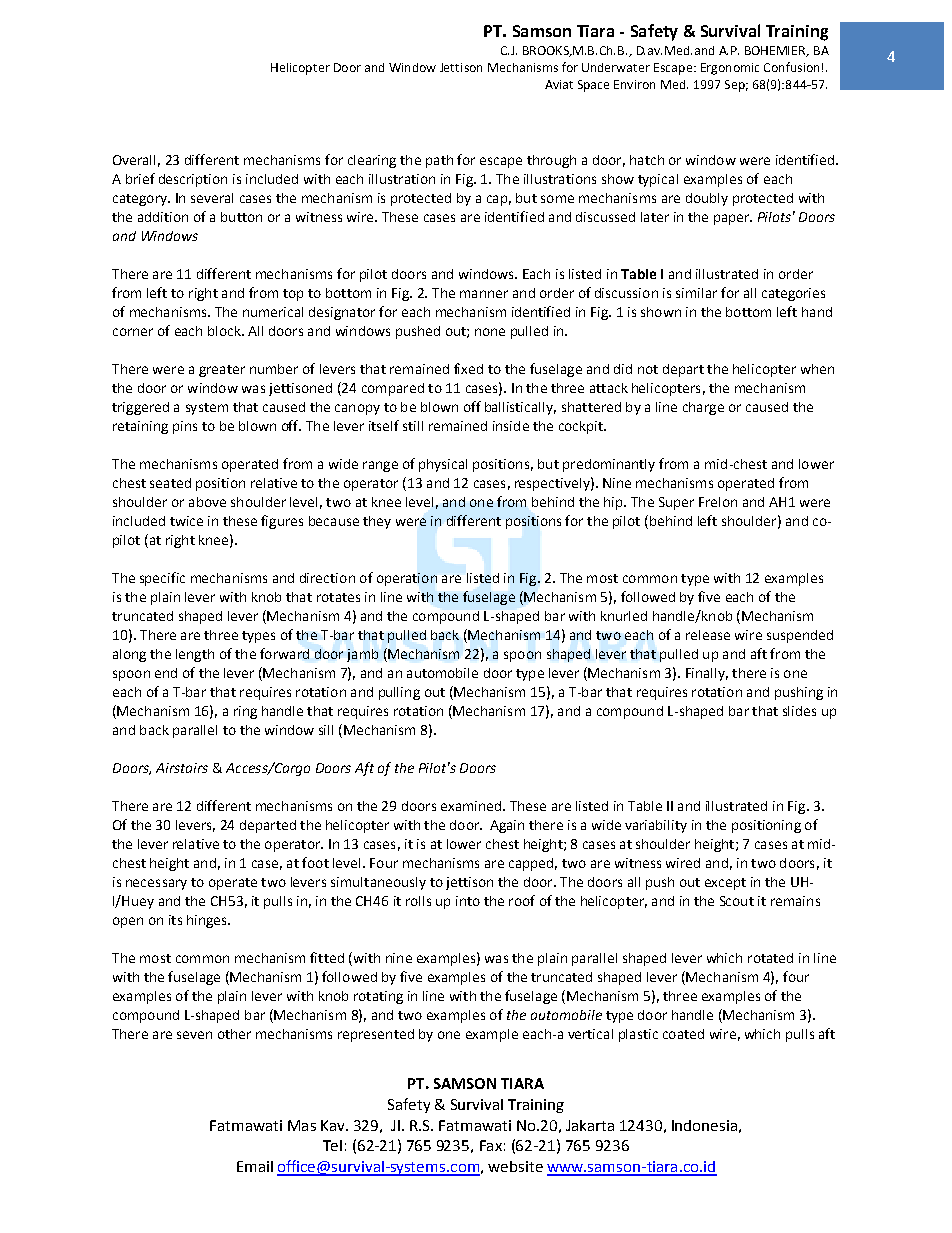  I want to click on into, so click(468, 901).
